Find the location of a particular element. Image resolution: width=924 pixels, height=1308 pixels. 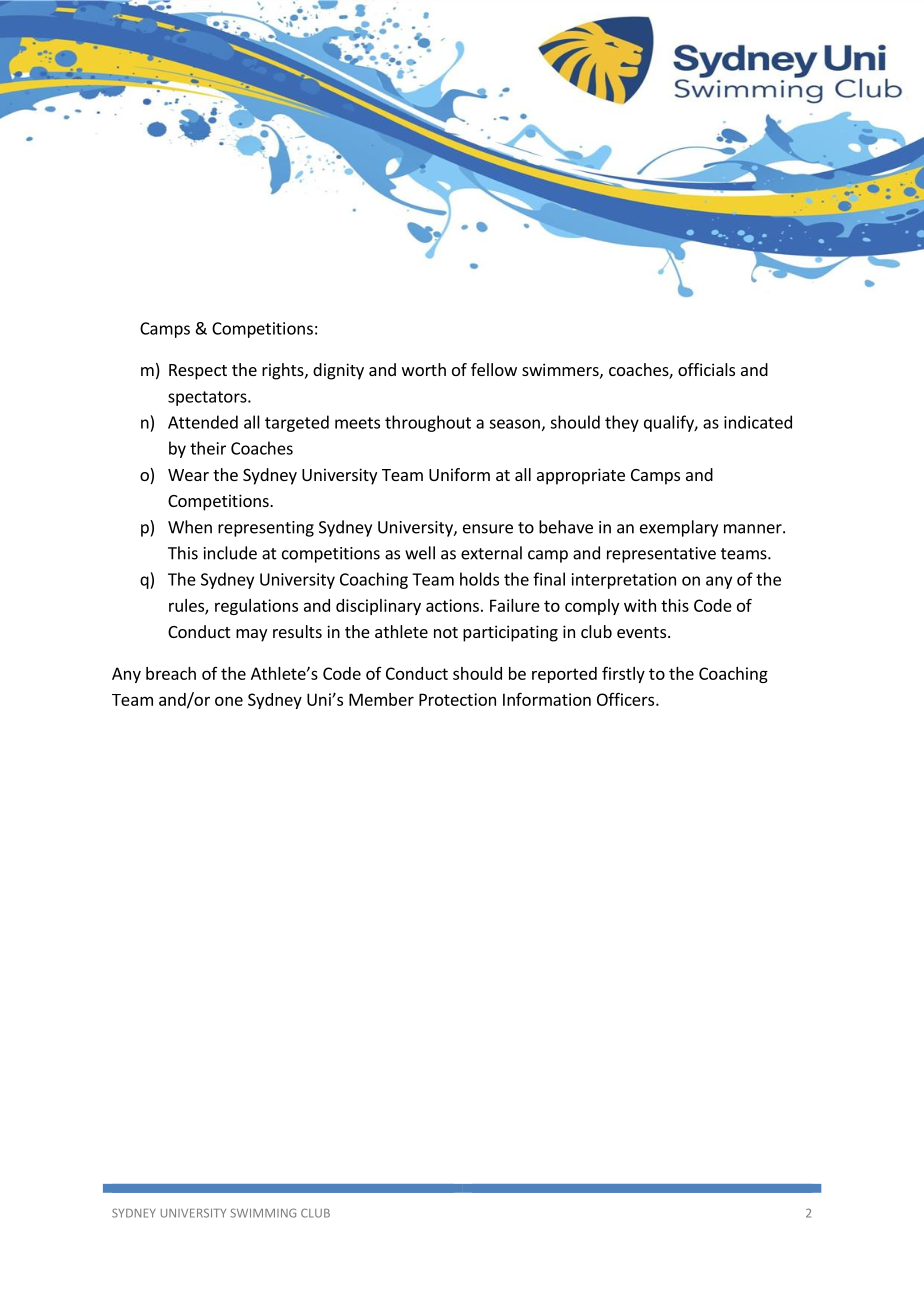

one is located at coordinates (229, 701).
